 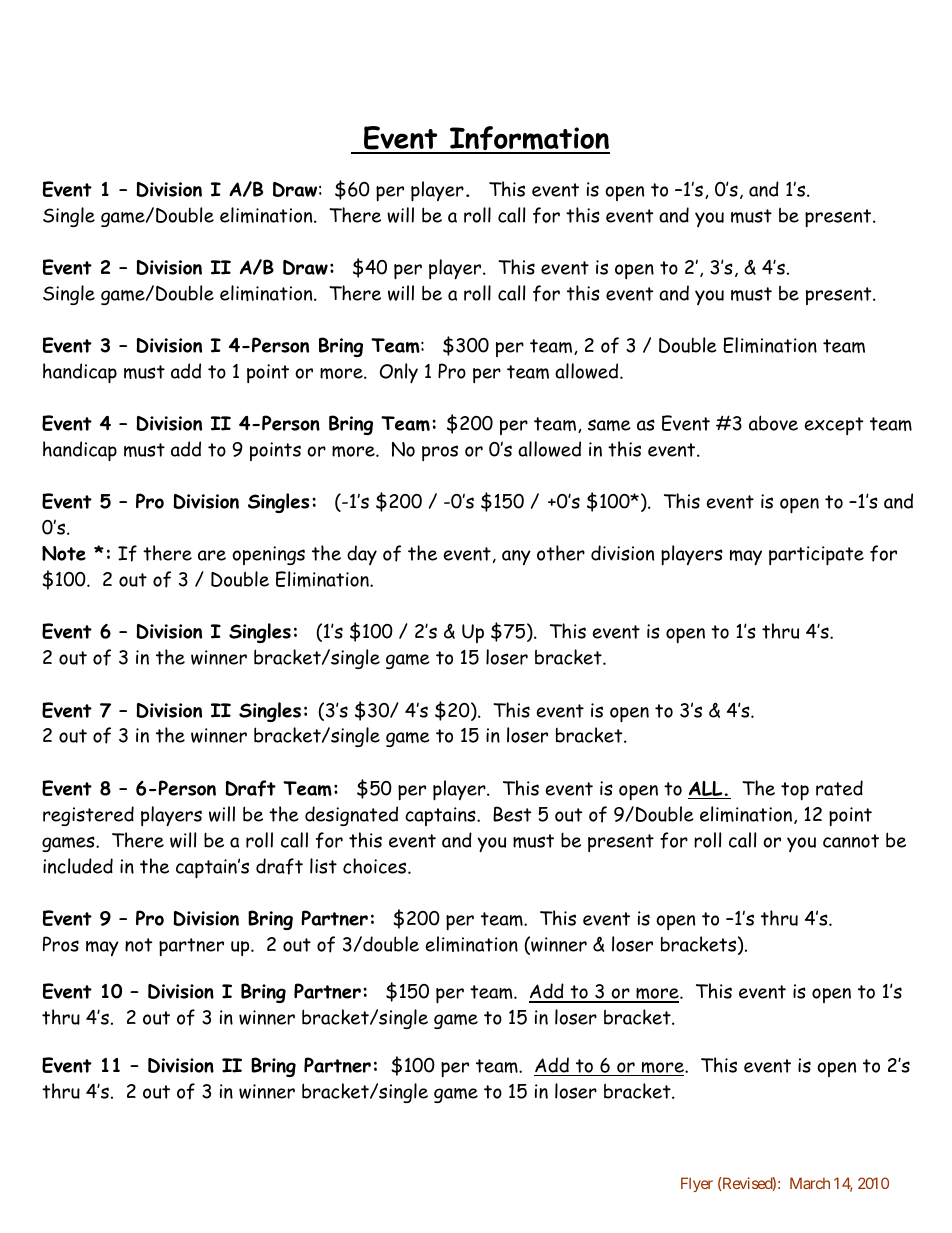 I want to click on March, so click(x=810, y=1183).
